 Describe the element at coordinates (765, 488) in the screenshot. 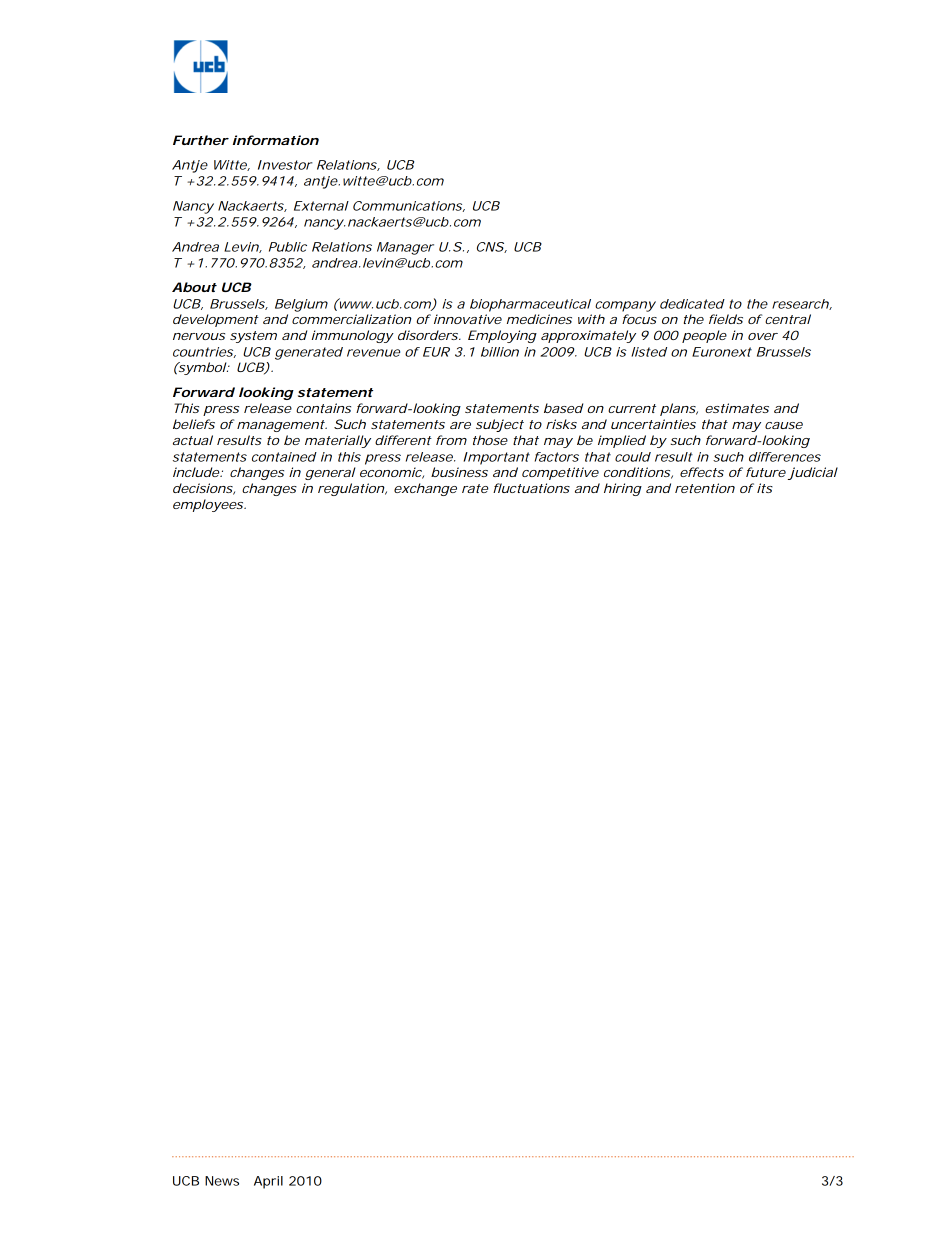

I see `its` at that location.
